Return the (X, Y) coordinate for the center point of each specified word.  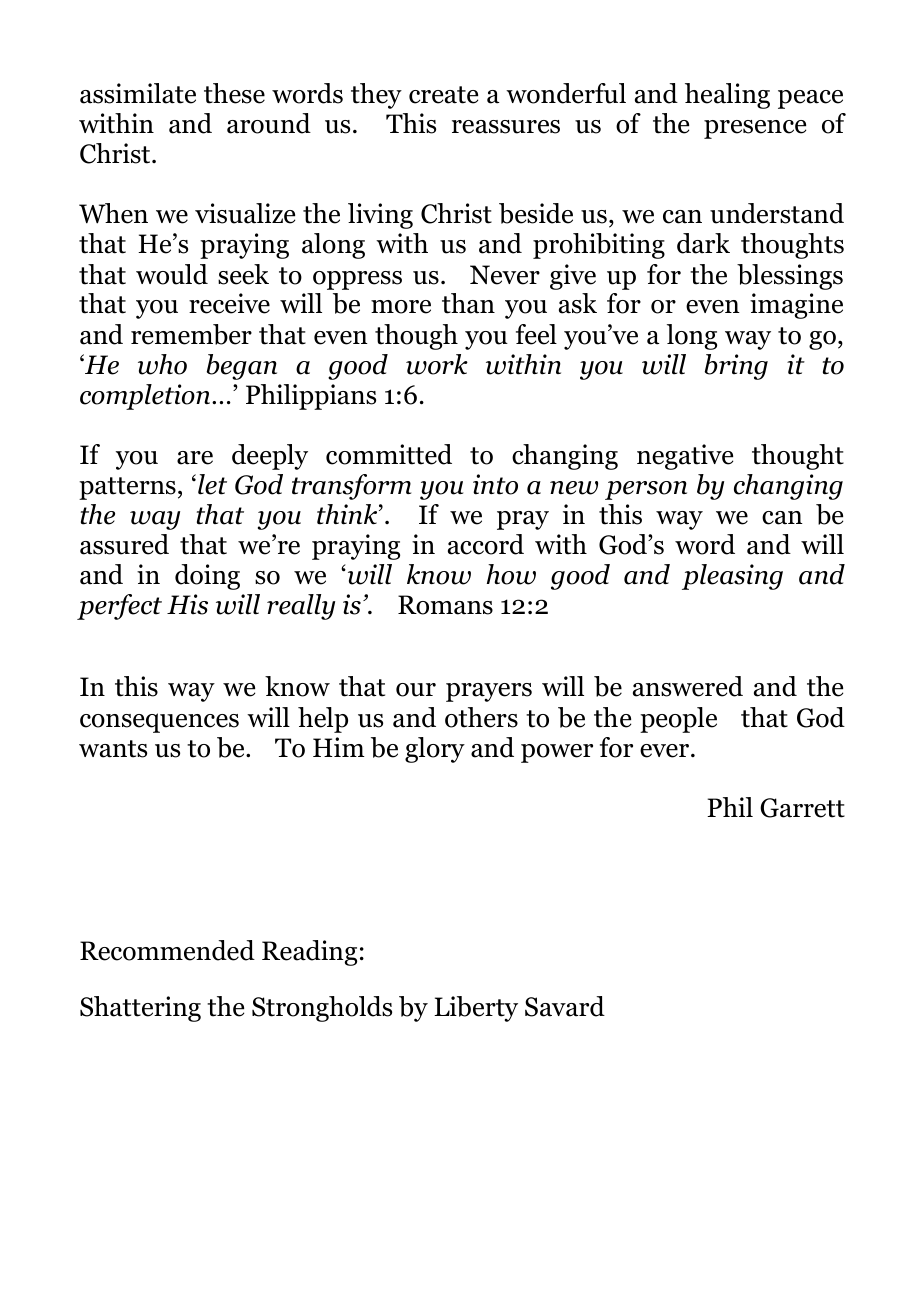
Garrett (802, 808)
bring (736, 367)
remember (191, 334)
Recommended (167, 950)
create (443, 95)
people (678, 720)
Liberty (476, 1009)
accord (486, 544)
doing (207, 577)
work (437, 364)
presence (755, 129)
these (234, 93)
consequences (159, 723)
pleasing (732, 577)
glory (435, 750)
